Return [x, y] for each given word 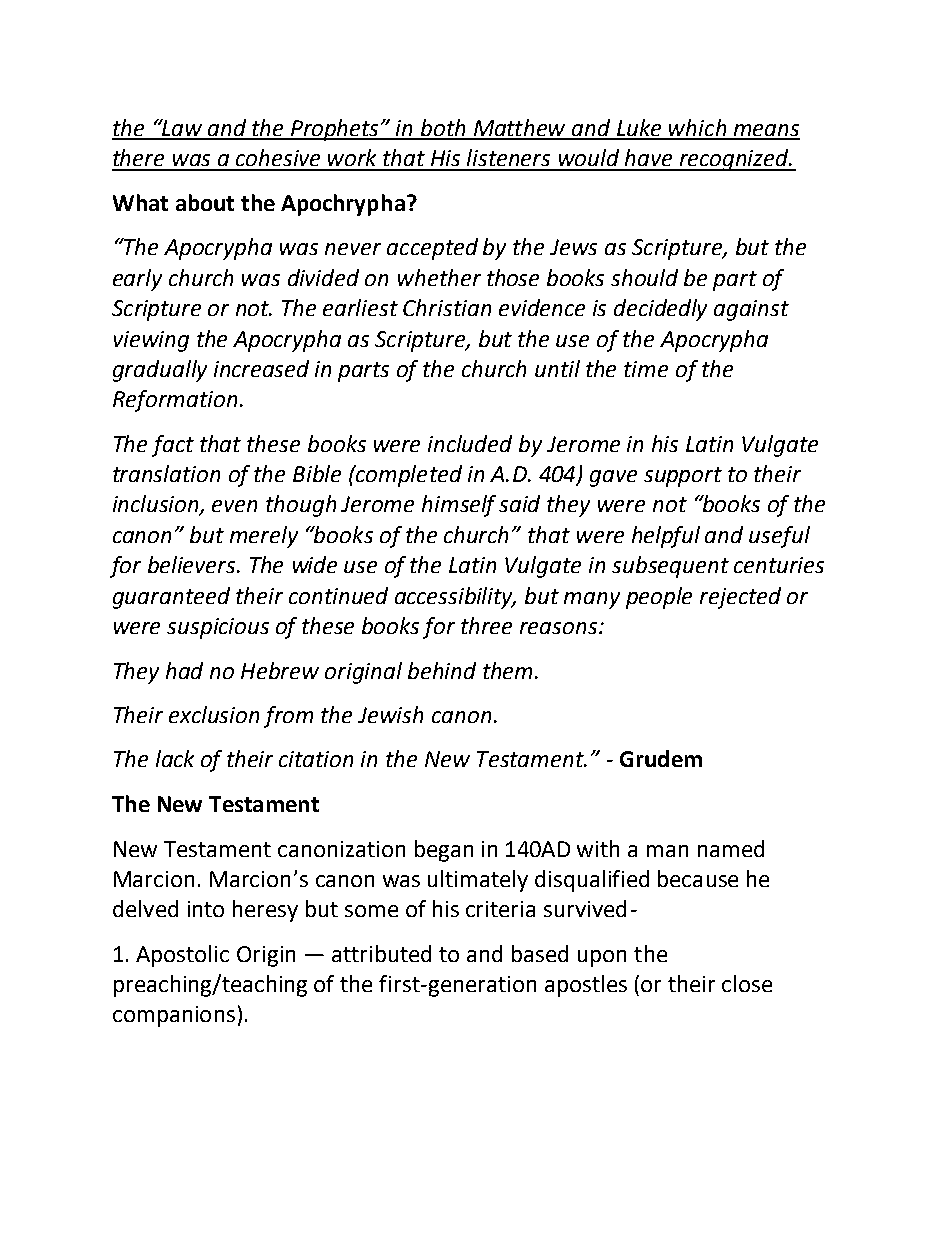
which [698, 129]
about [205, 202]
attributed [381, 953]
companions [174, 1016]
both [443, 129]
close [747, 983]
